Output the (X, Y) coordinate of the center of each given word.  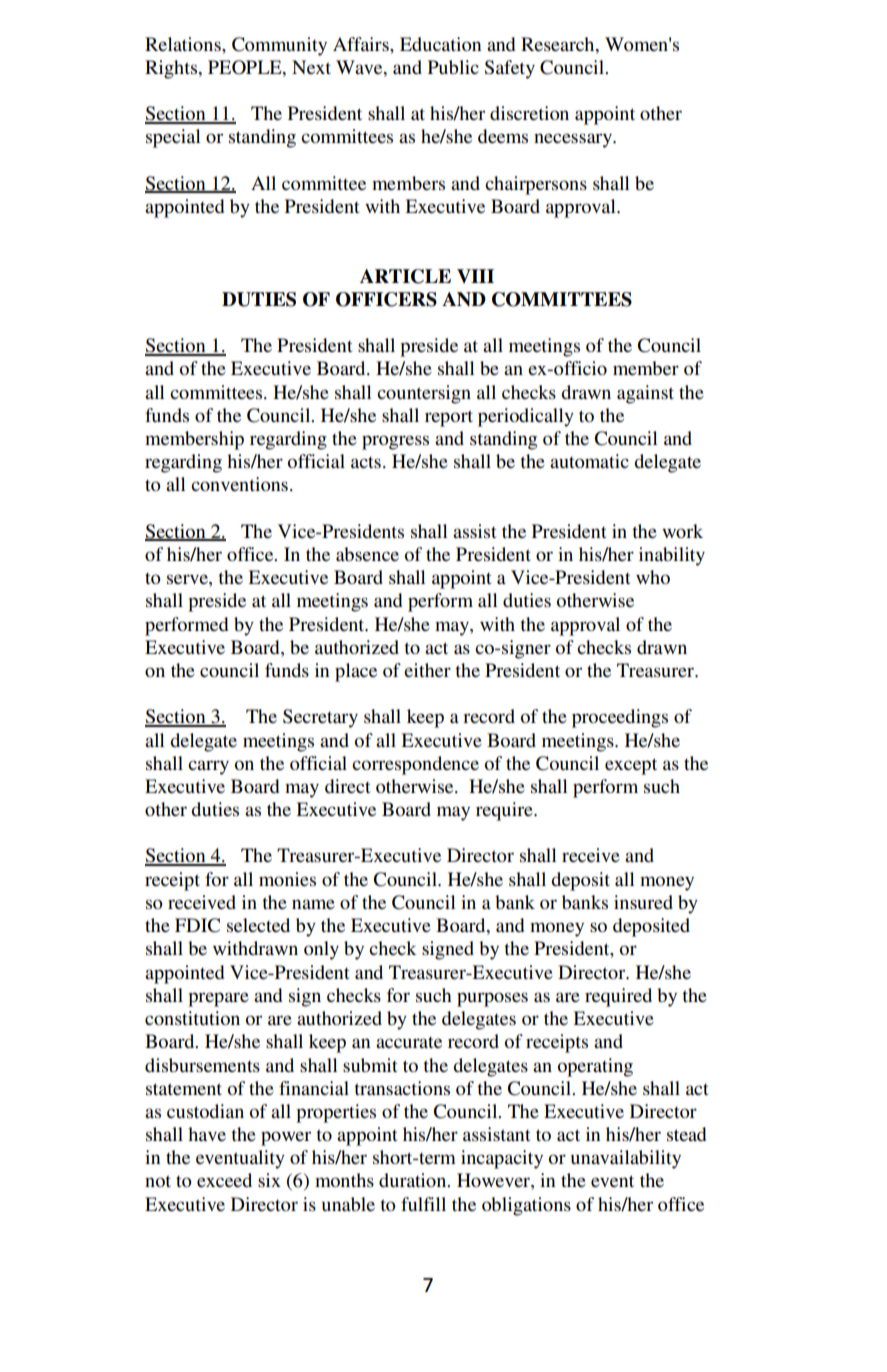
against (645, 394)
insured (643, 902)
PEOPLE (246, 67)
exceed (224, 1180)
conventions (239, 484)
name (313, 904)
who (653, 577)
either (427, 670)
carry (208, 767)
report (449, 418)
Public (453, 67)
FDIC (197, 925)
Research (559, 44)
